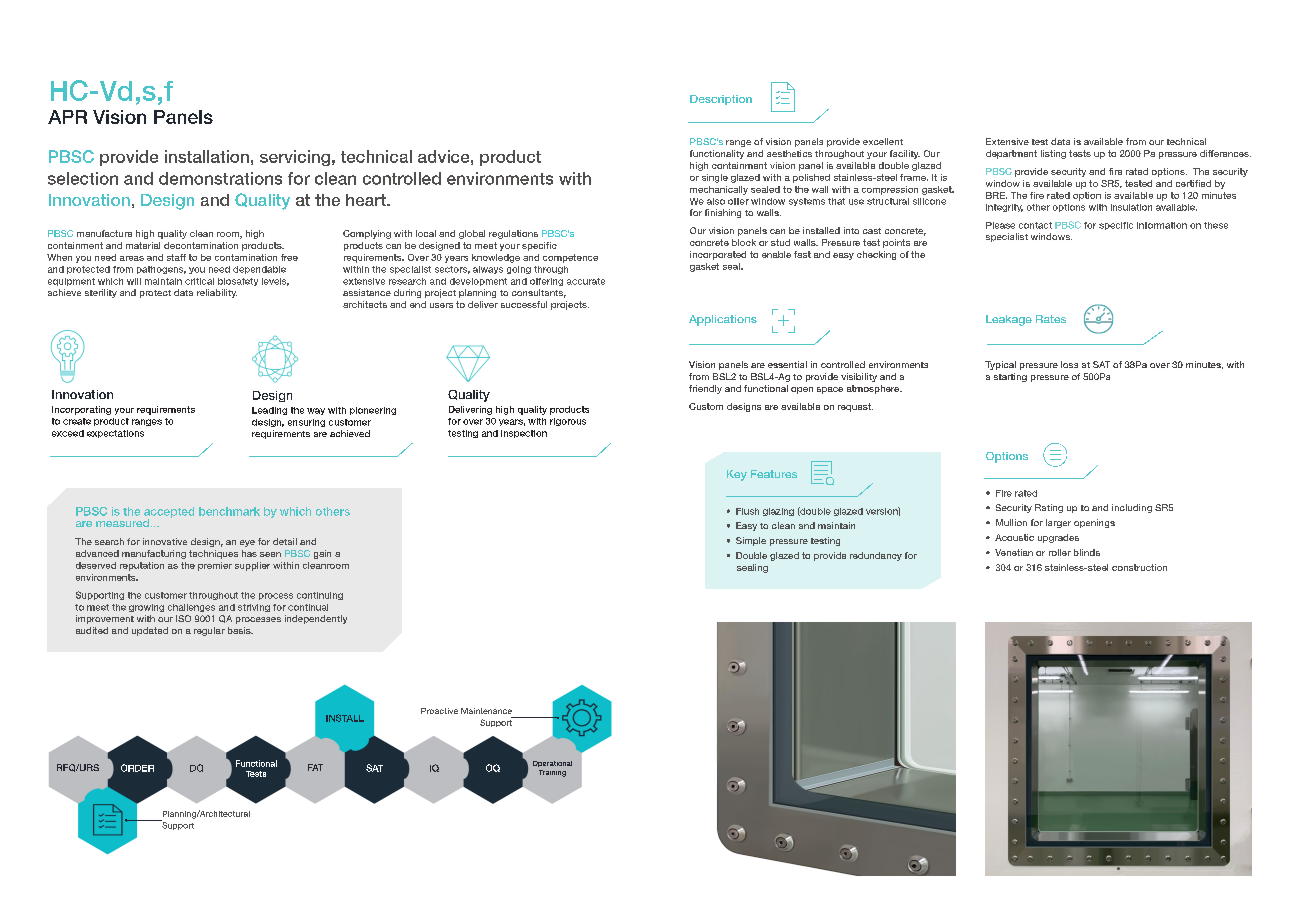 The height and width of the image is (924, 1300). What do you see at coordinates (1058, 538) in the image?
I see `upgrades` at bounding box center [1058, 538].
